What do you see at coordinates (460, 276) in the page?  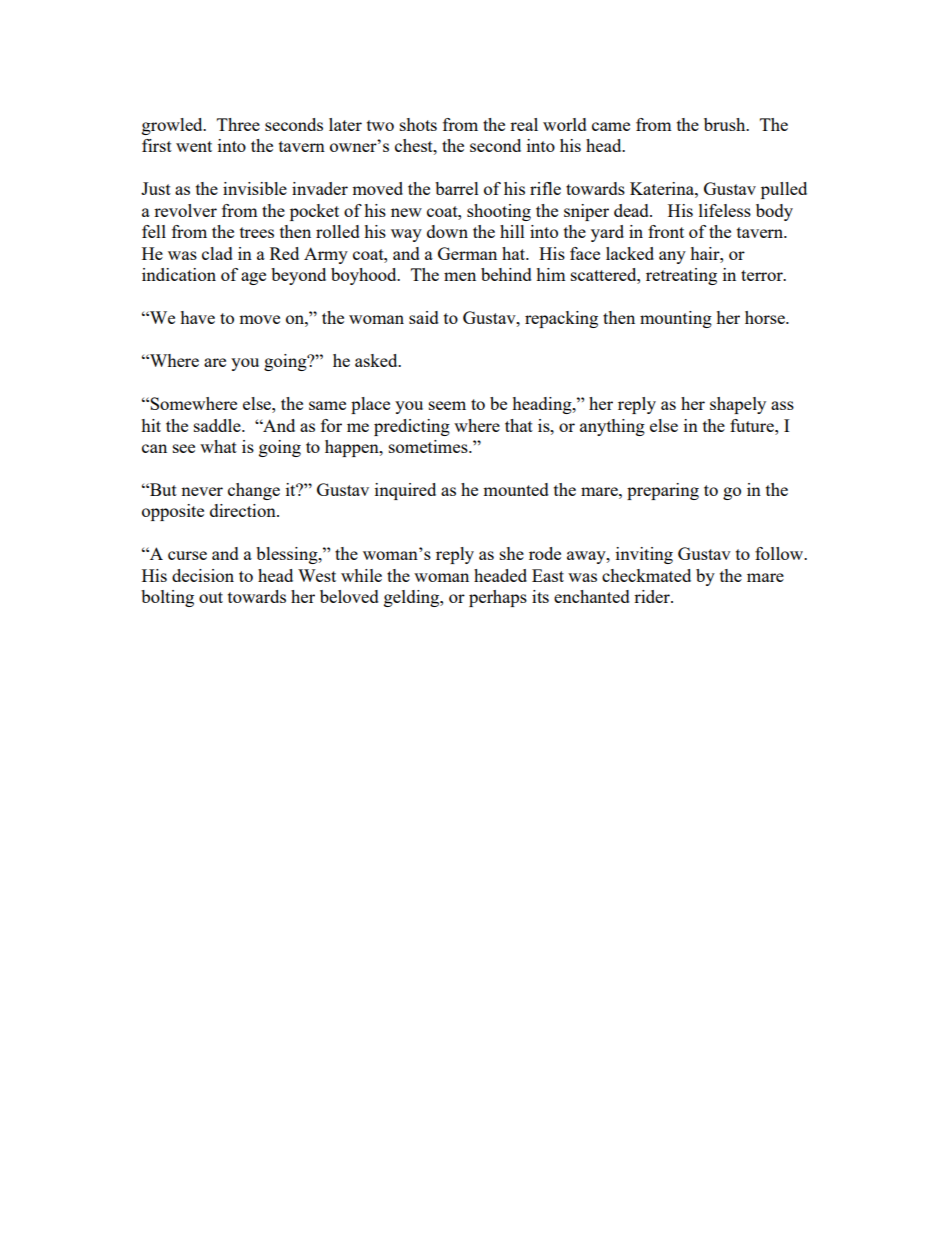 I see `men` at bounding box center [460, 276].
